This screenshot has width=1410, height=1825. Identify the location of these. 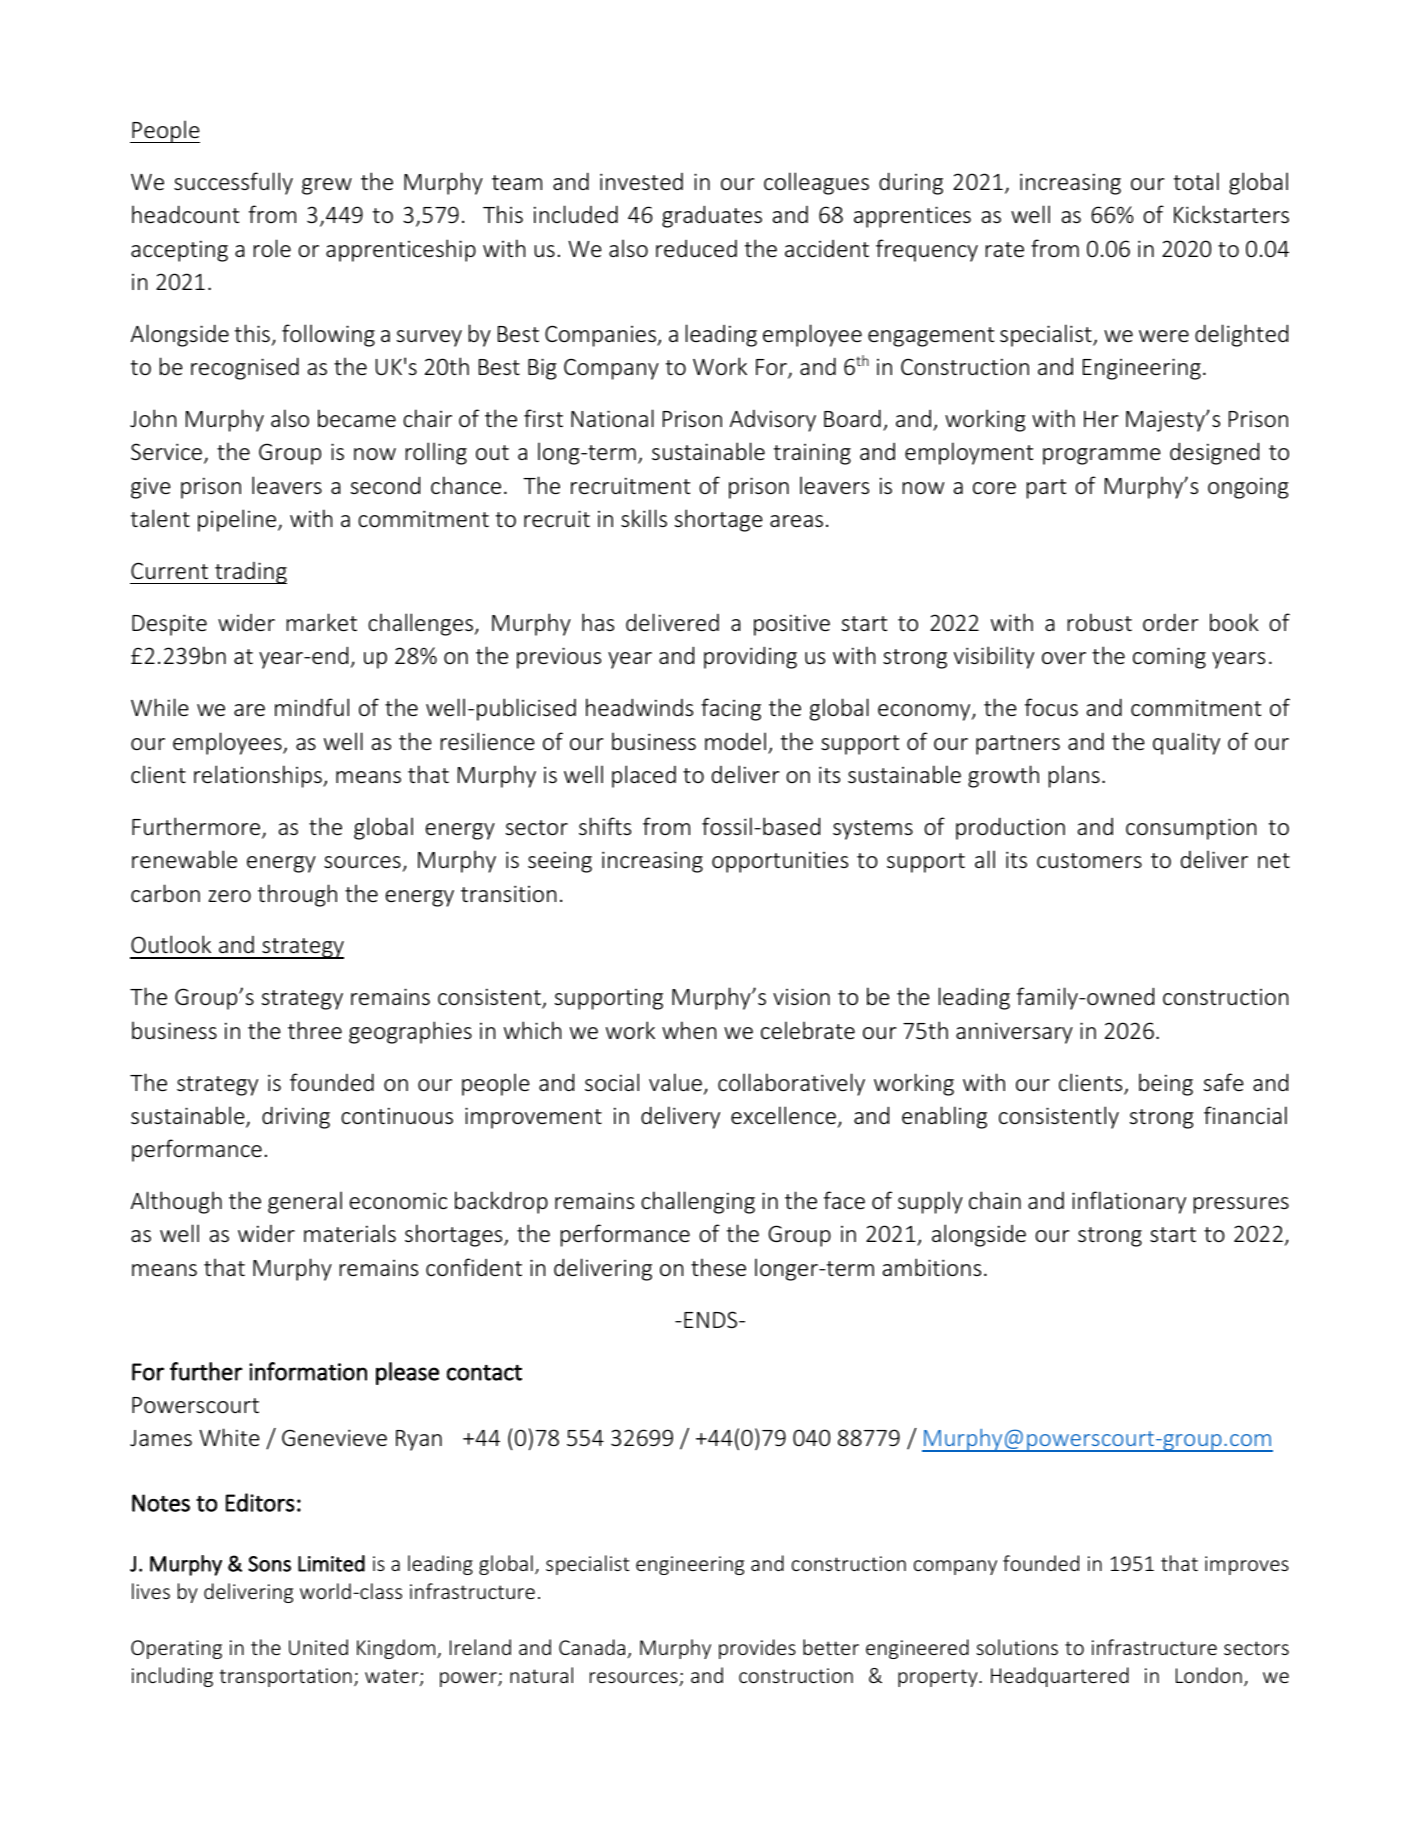
(718, 1267).
